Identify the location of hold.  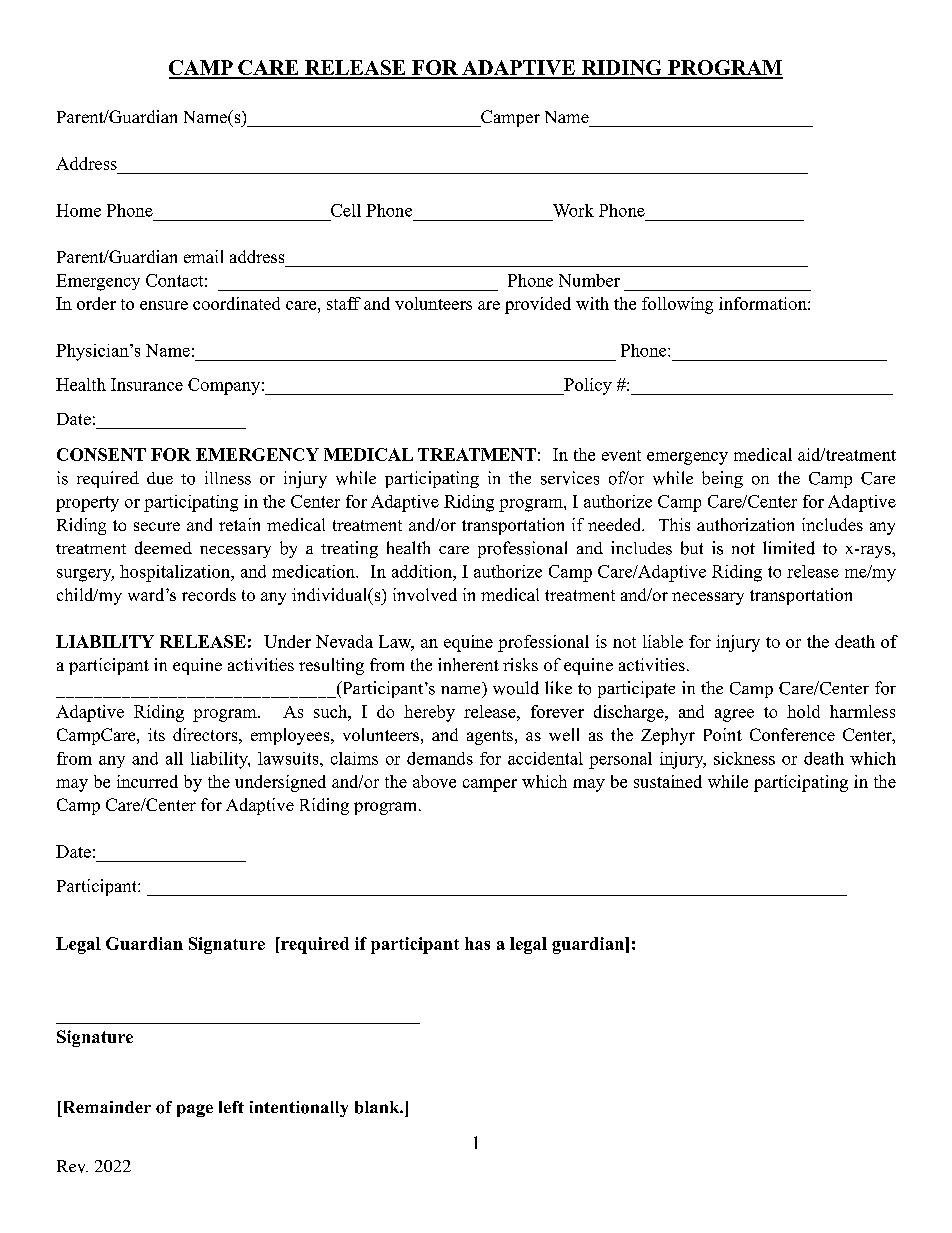
(803, 711).
